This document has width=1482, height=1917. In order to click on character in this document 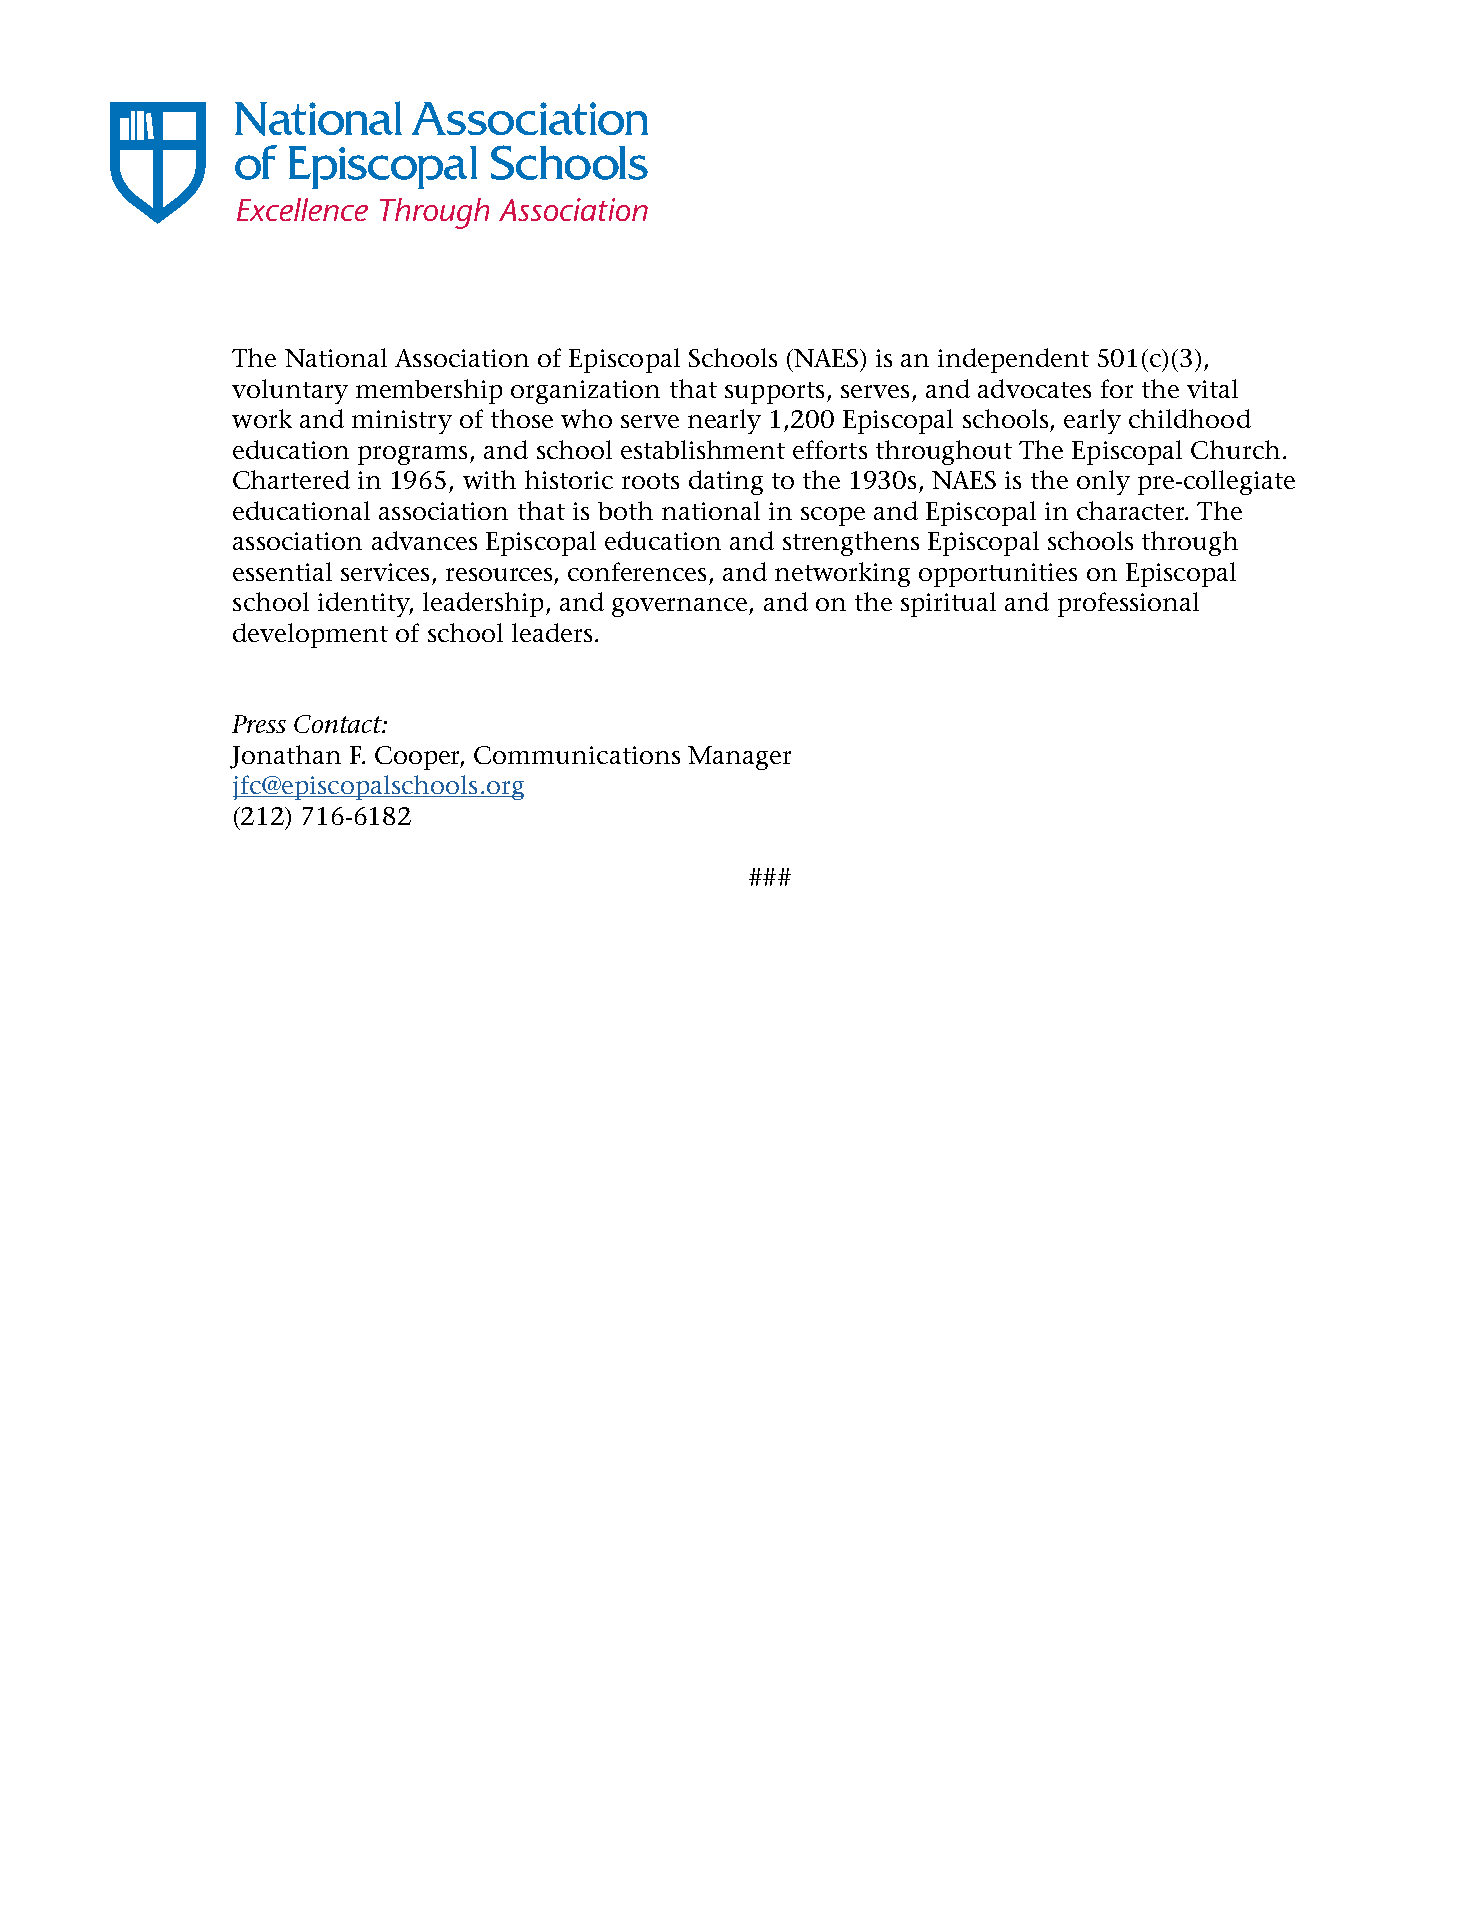, I will do `click(1132, 510)`.
